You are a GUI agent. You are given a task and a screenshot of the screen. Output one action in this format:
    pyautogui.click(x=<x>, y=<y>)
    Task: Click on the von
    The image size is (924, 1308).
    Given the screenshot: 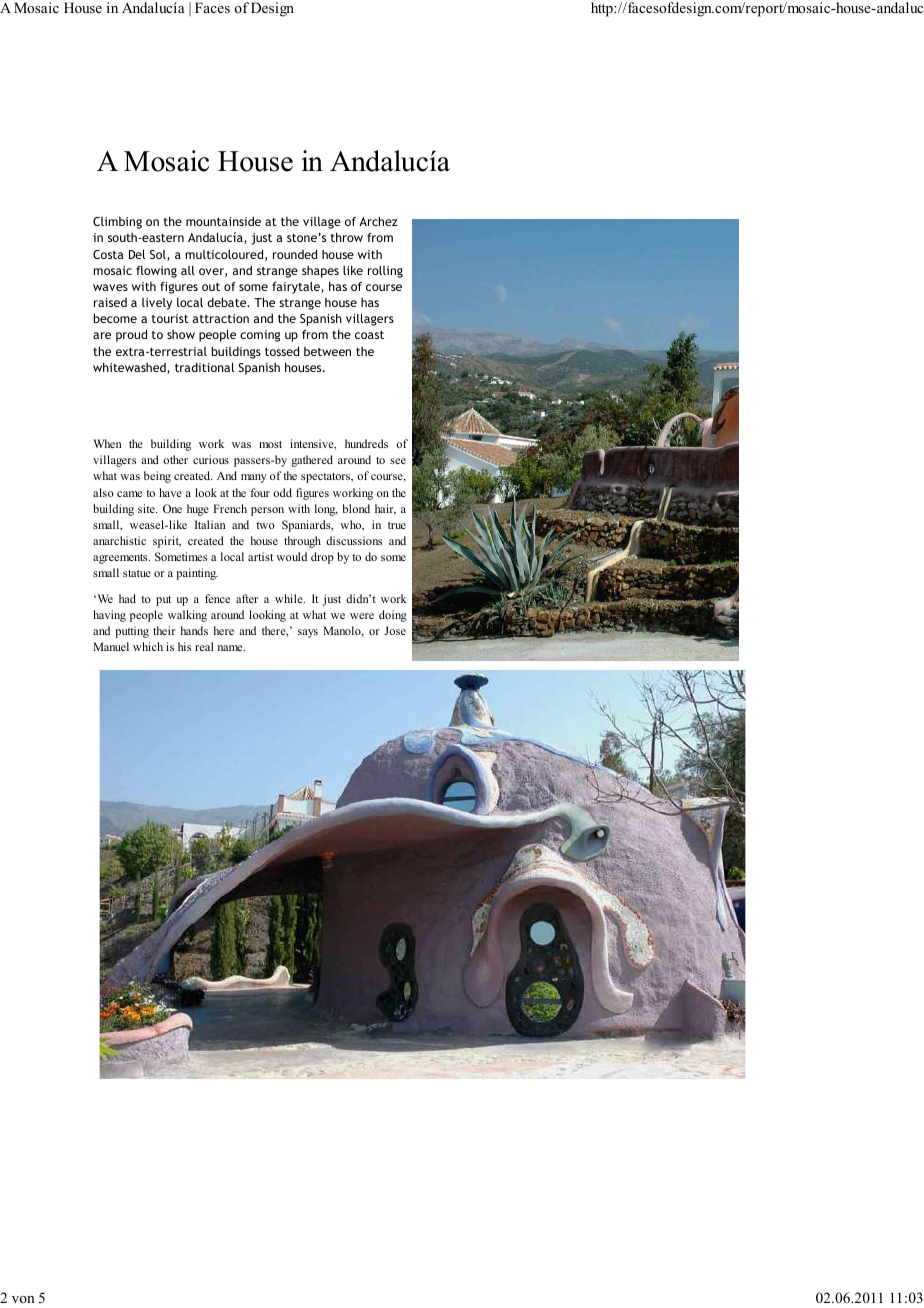 What is the action you would take?
    pyautogui.click(x=23, y=1299)
